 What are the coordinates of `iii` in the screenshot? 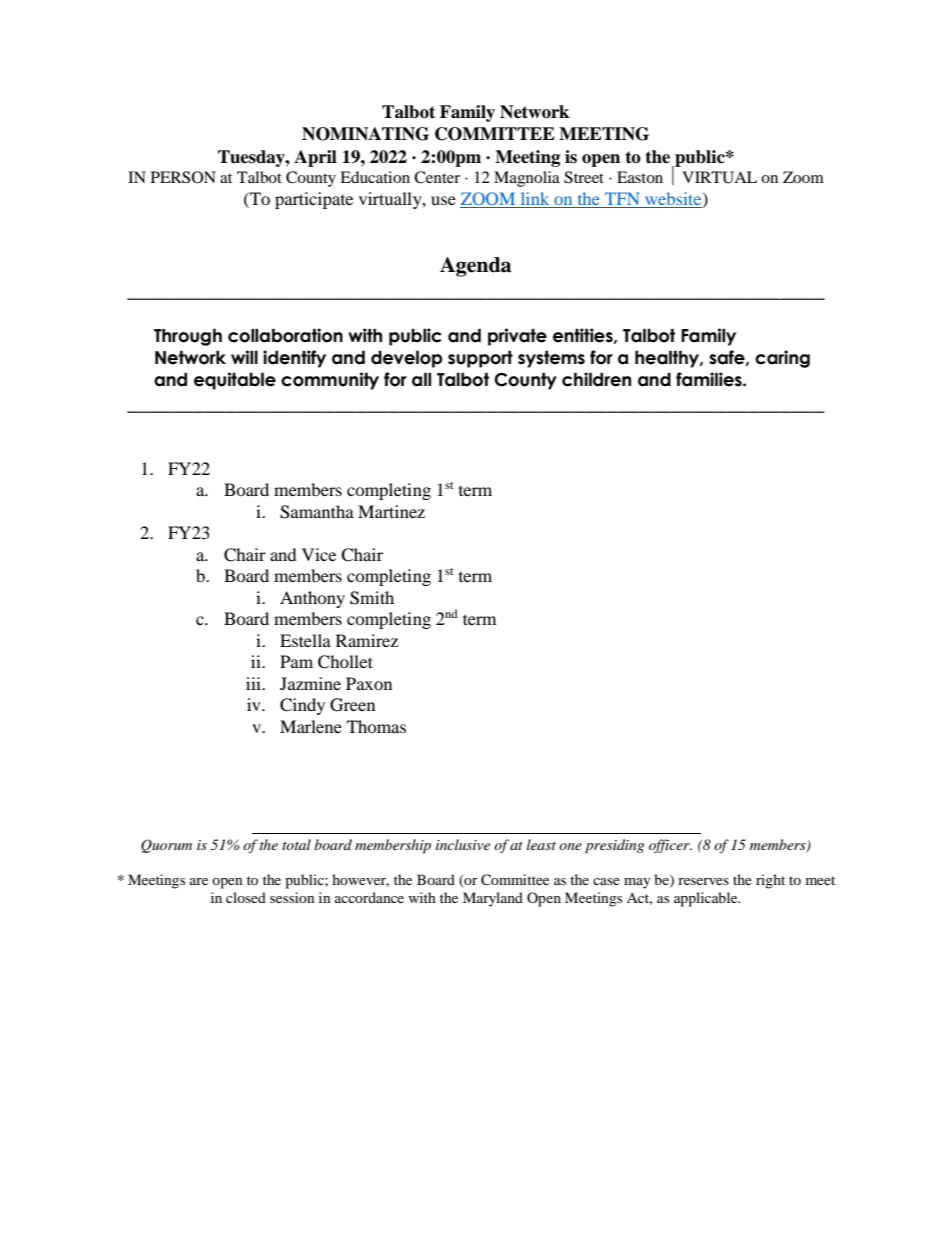 It's located at (255, 683).
